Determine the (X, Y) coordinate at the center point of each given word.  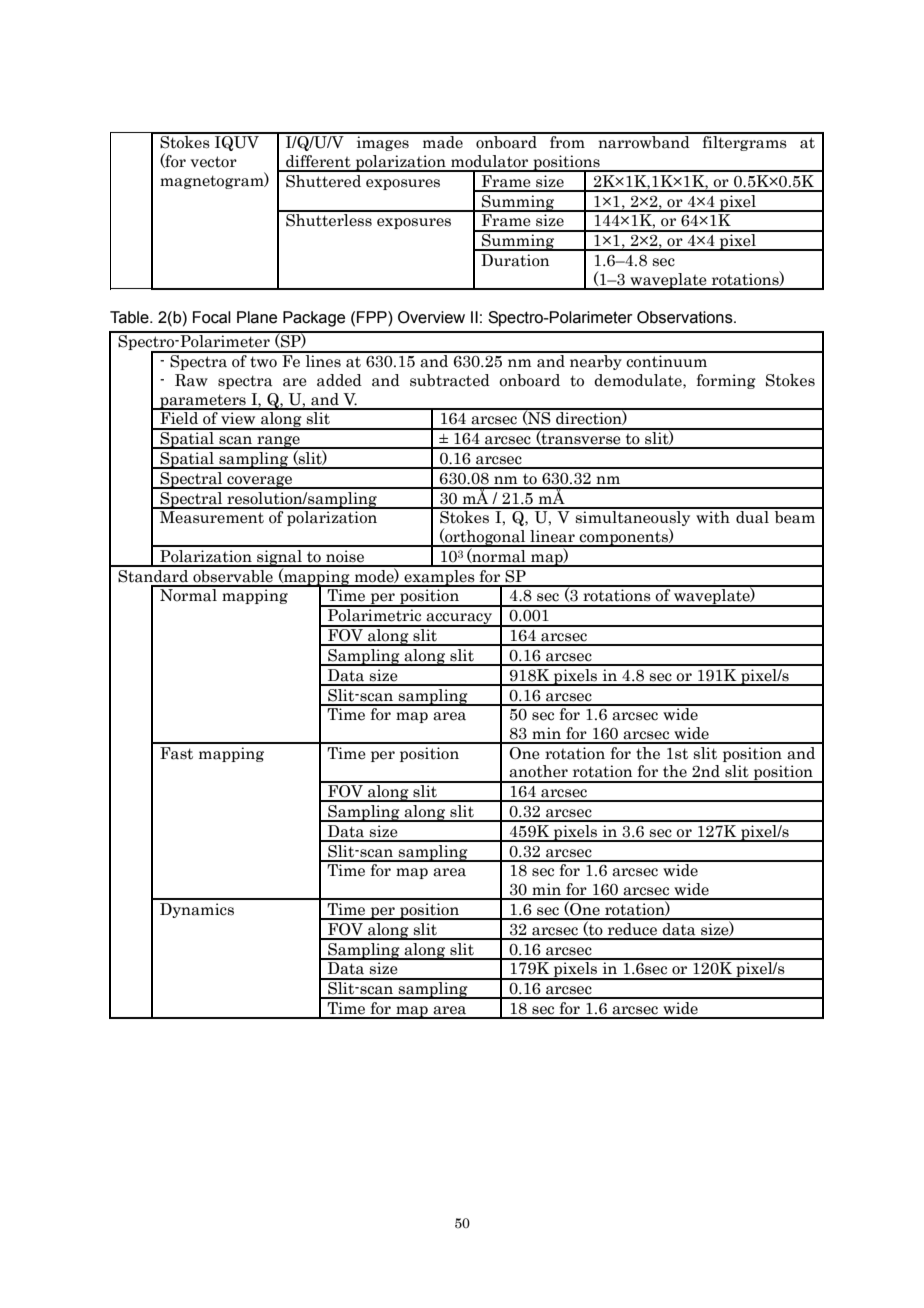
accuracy (459, 620)
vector (213, 162)
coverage (260, 482)
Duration (515, 260)
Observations (686, 317)
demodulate (639, 381)
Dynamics (197, 910)
